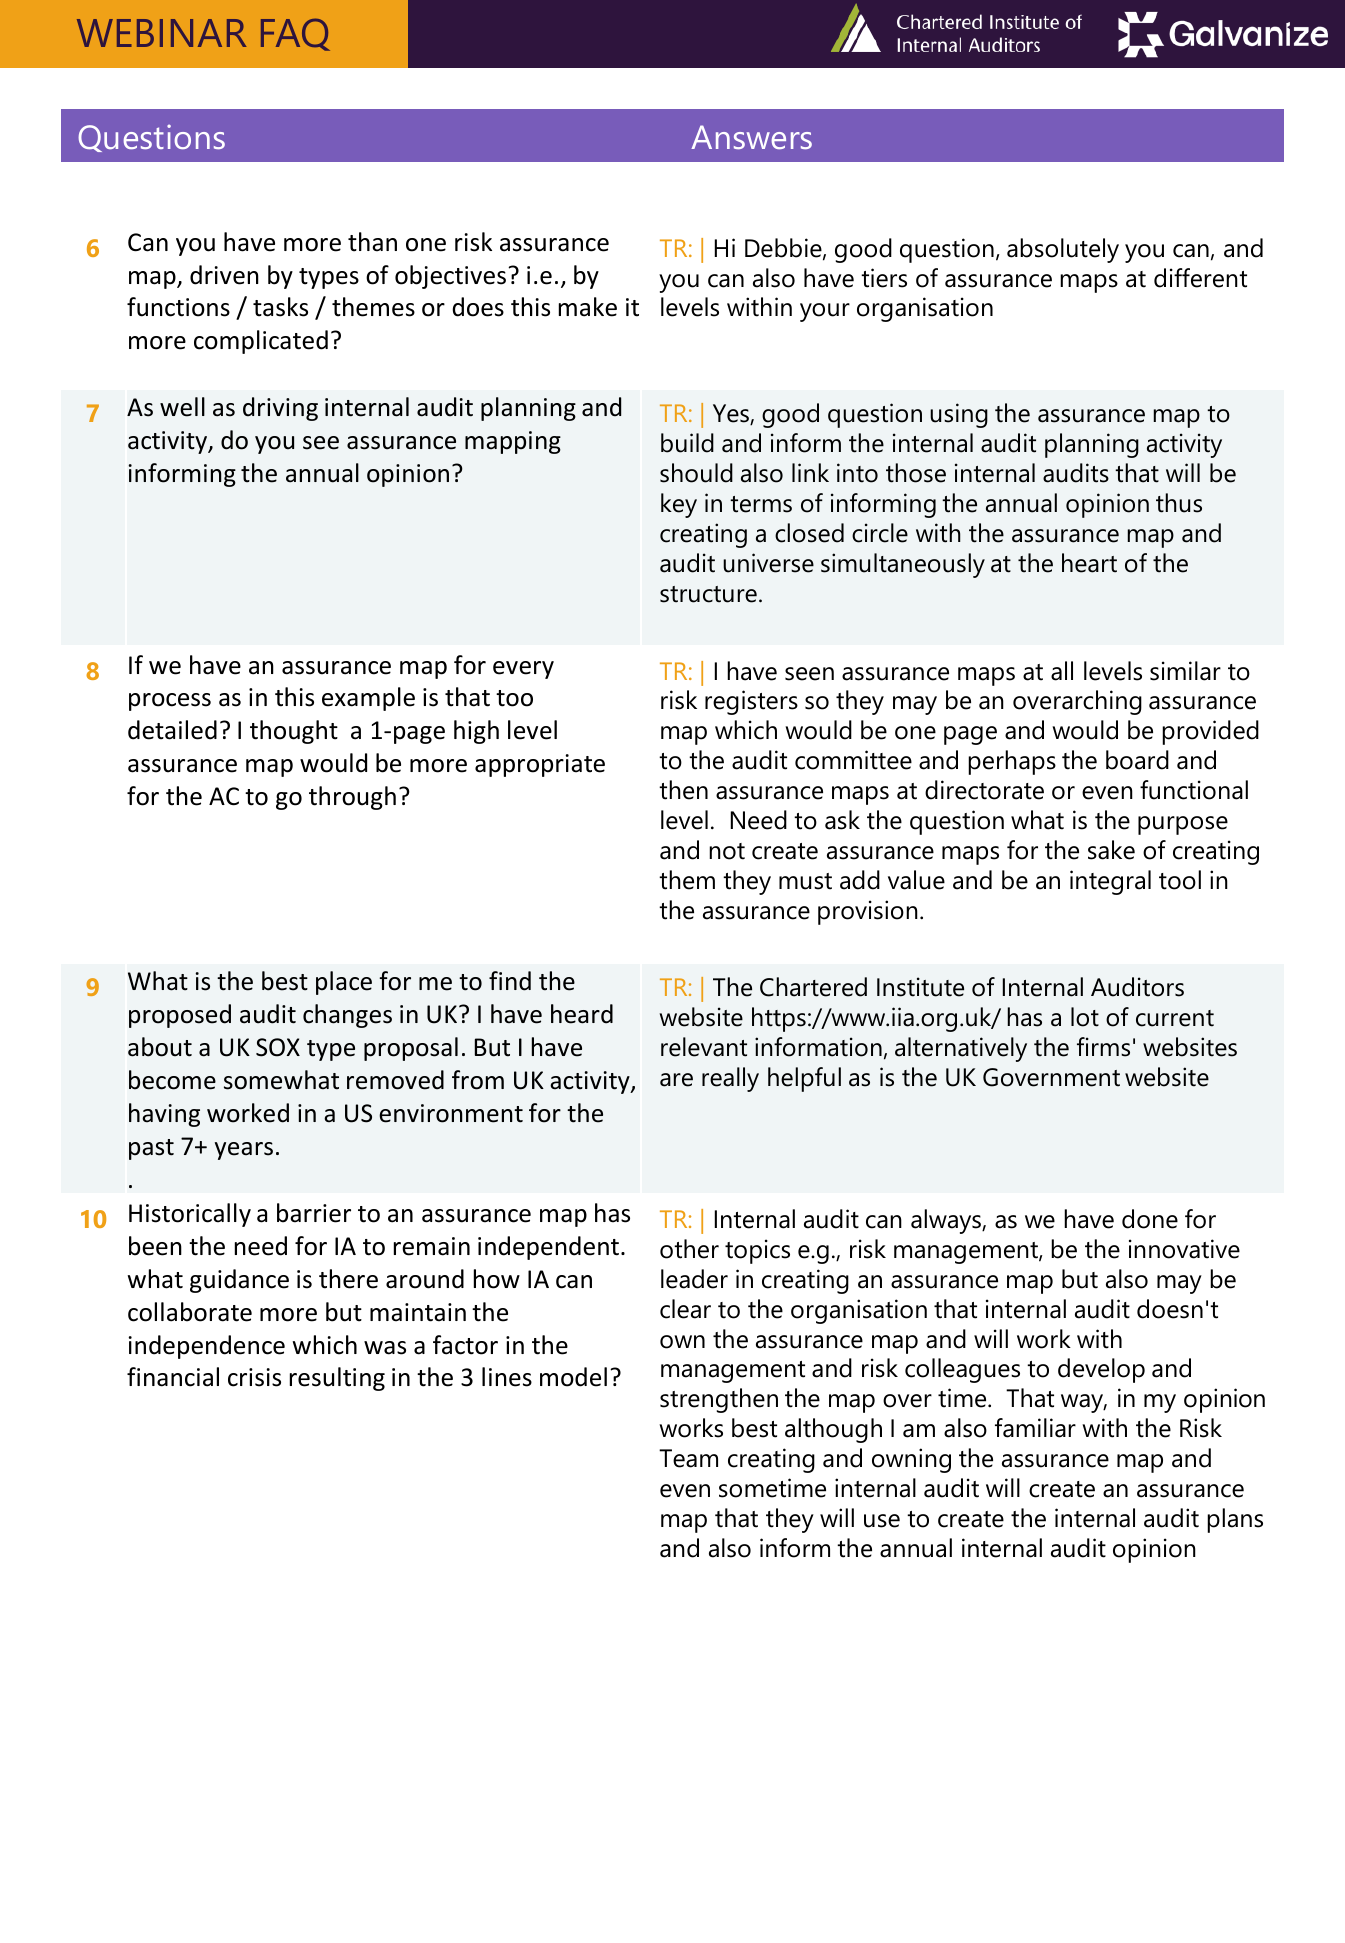 This screenshot has height=1943, width=1345. Describe the element at coordinates (294, 732) in the screenshot. I see `thought` at that location.
